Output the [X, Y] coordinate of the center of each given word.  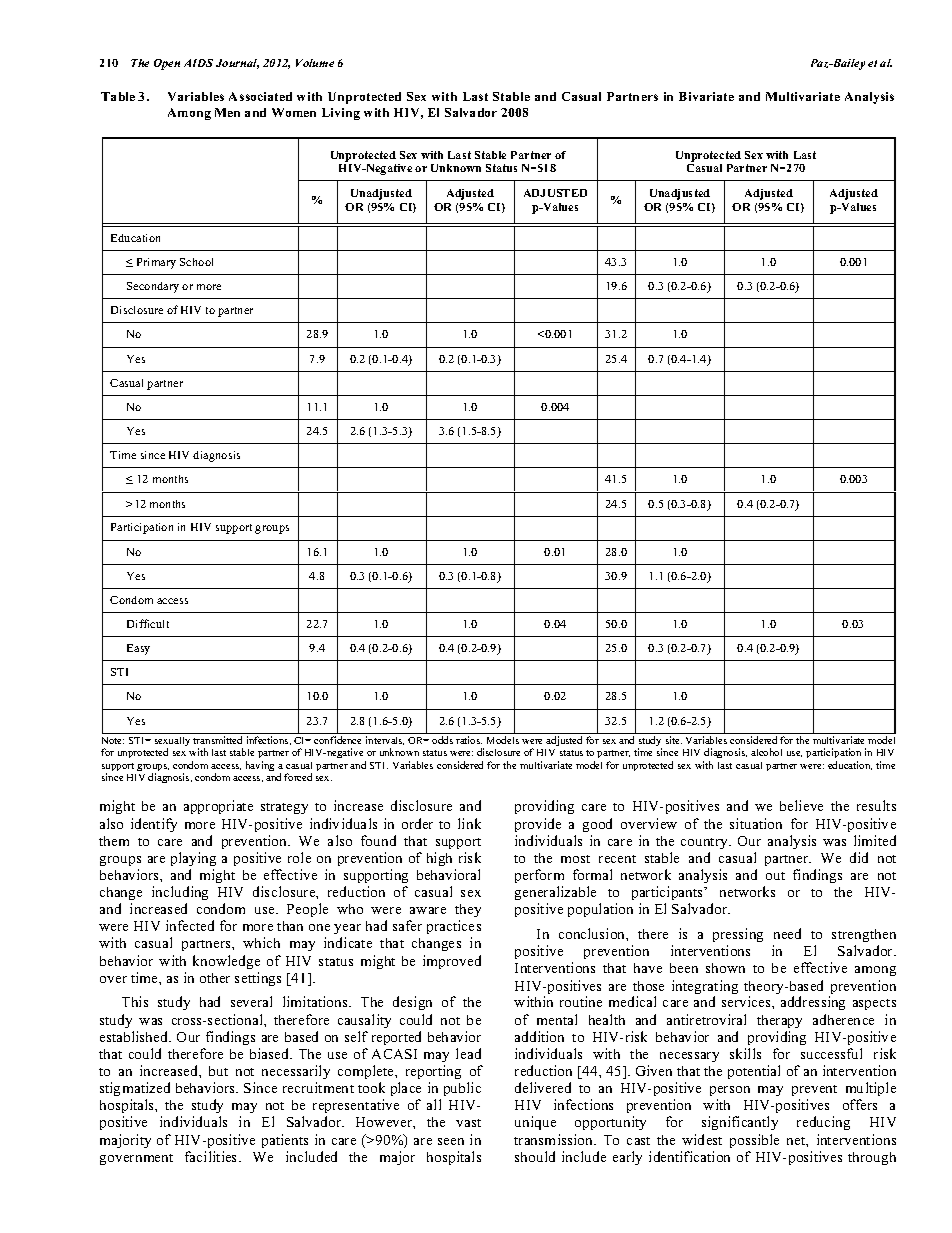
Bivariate [706, 96]
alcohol [766, 752]
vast [468, 1123]
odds [442, 740]
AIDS [198, 63]
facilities [212, 1156]
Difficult [148, 623]
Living [341, 114]
